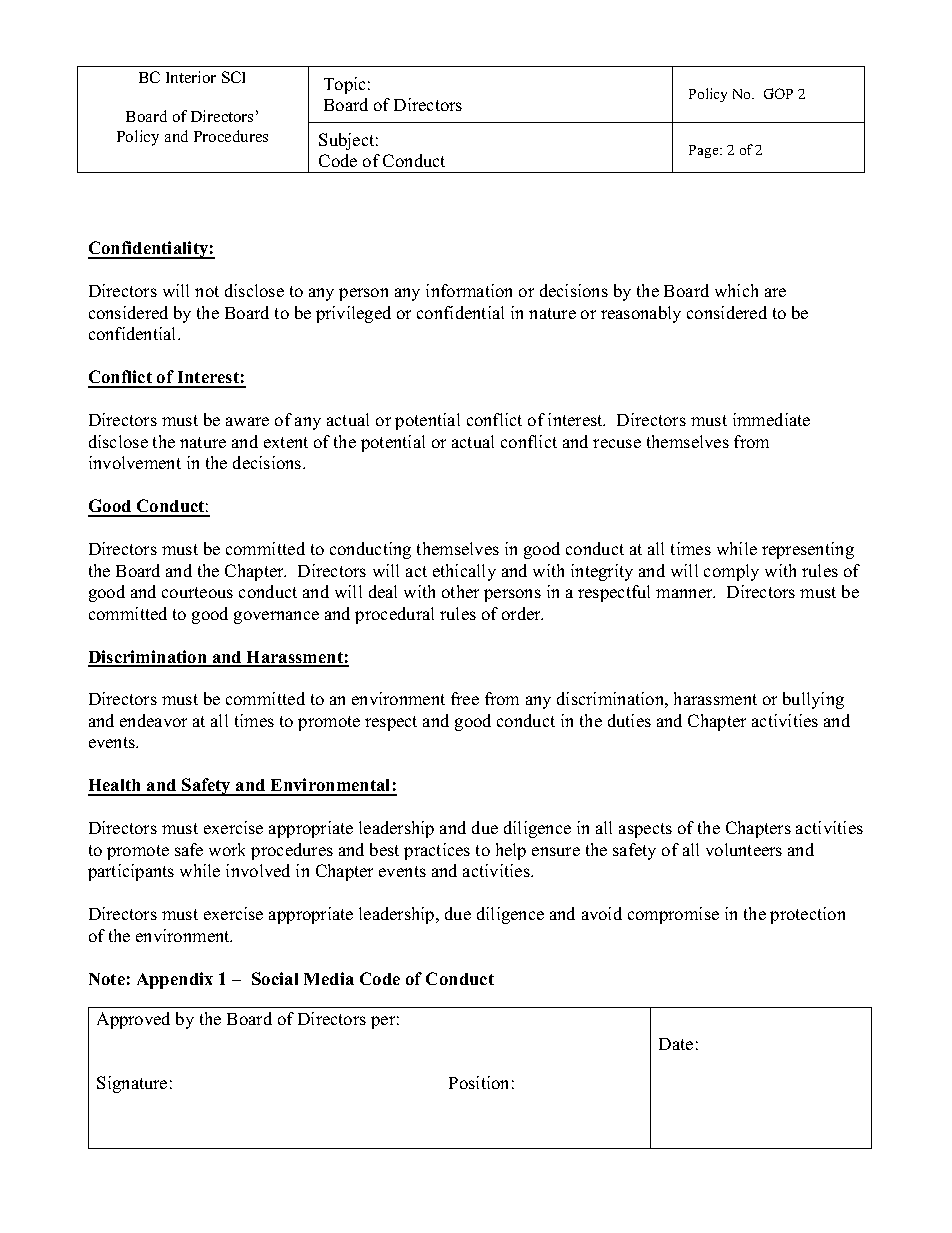 Image resolution: width=952 pixels, height=1233 pixels. What do you see at coordinates (778, 93) in the document?
I see `GOP` at bounding box center [778, 93].
